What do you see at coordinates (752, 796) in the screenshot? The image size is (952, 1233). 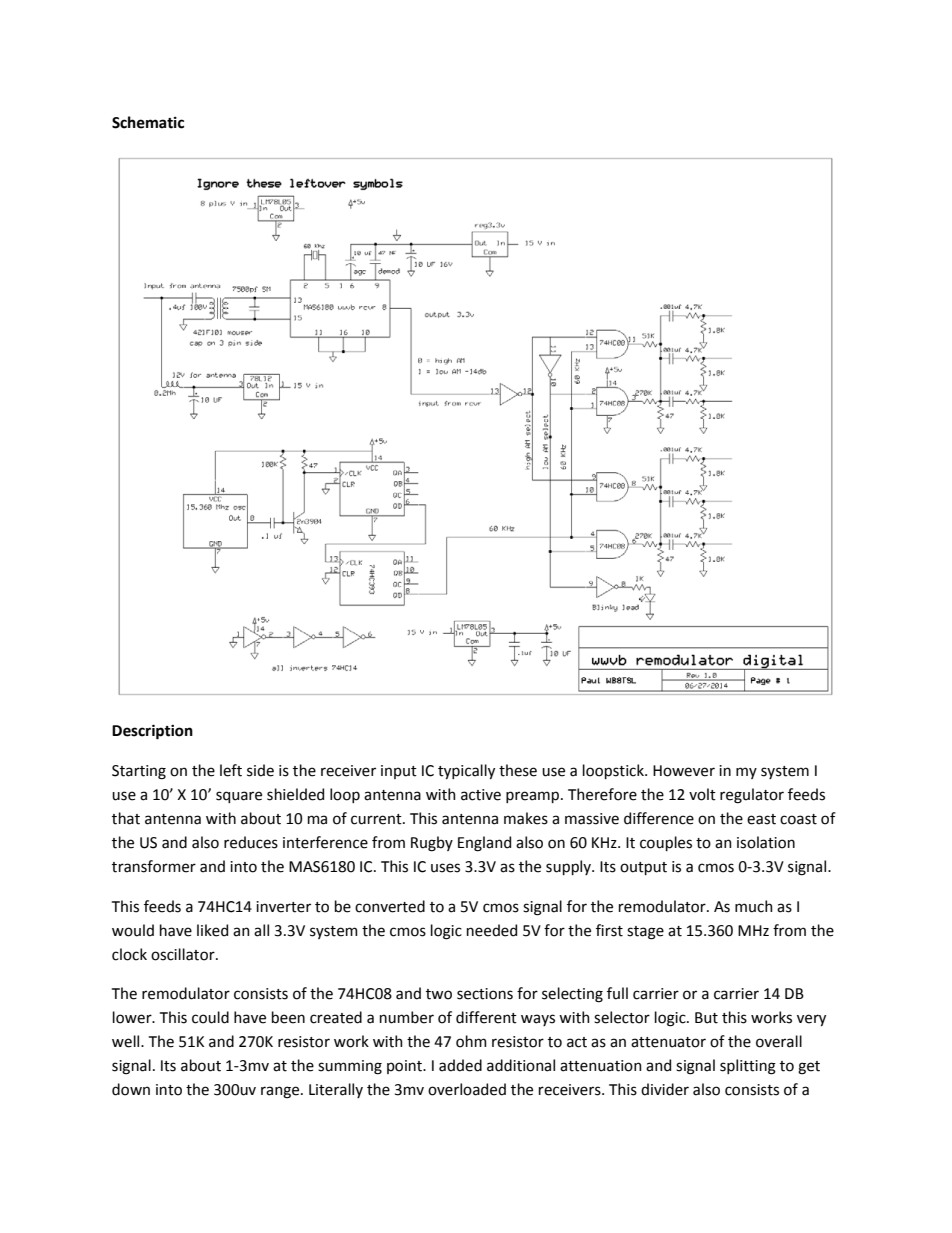 I see `regulator` at bounding box center [752, 796].
